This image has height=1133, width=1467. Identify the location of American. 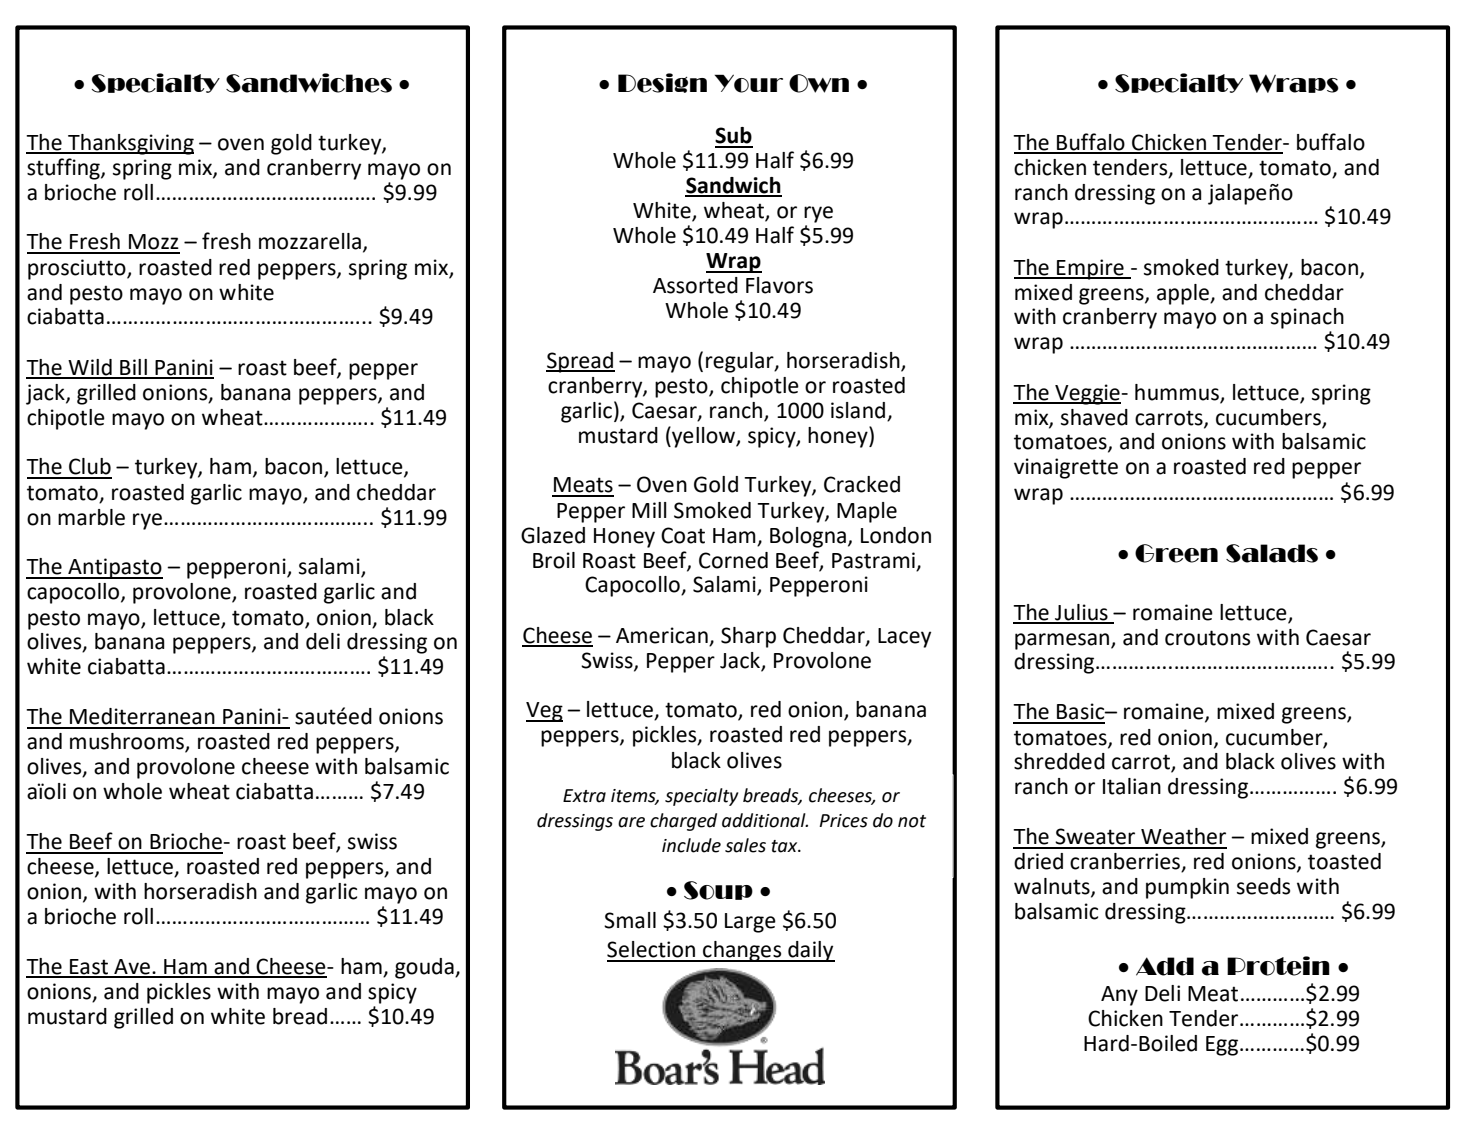
(662, 635).
